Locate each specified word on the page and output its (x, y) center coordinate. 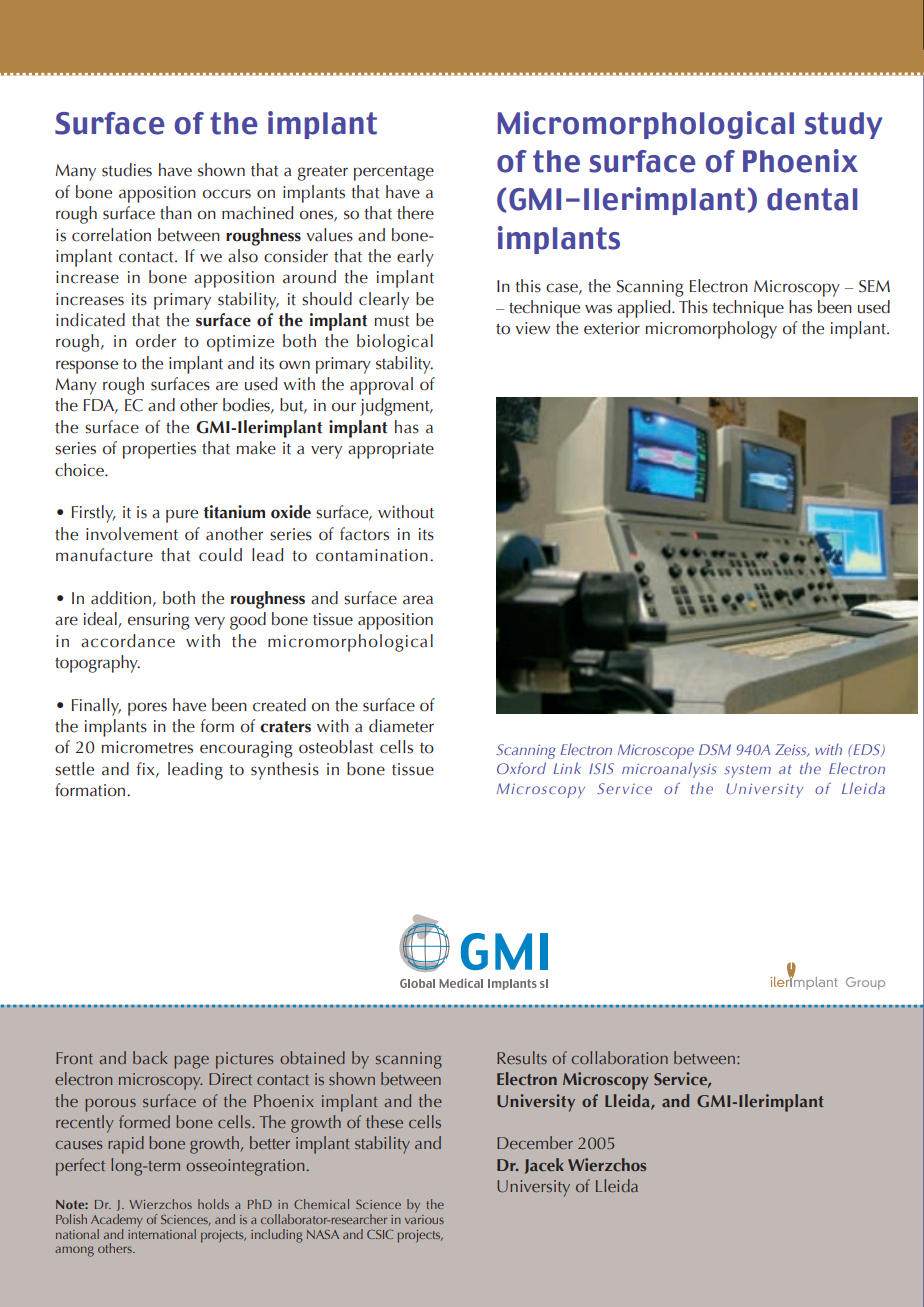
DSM (715, 749)
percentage (394, 173)
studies (127, 170)
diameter (401, 726)
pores (147, 709)
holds (213, 1204)
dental (812, 199)
